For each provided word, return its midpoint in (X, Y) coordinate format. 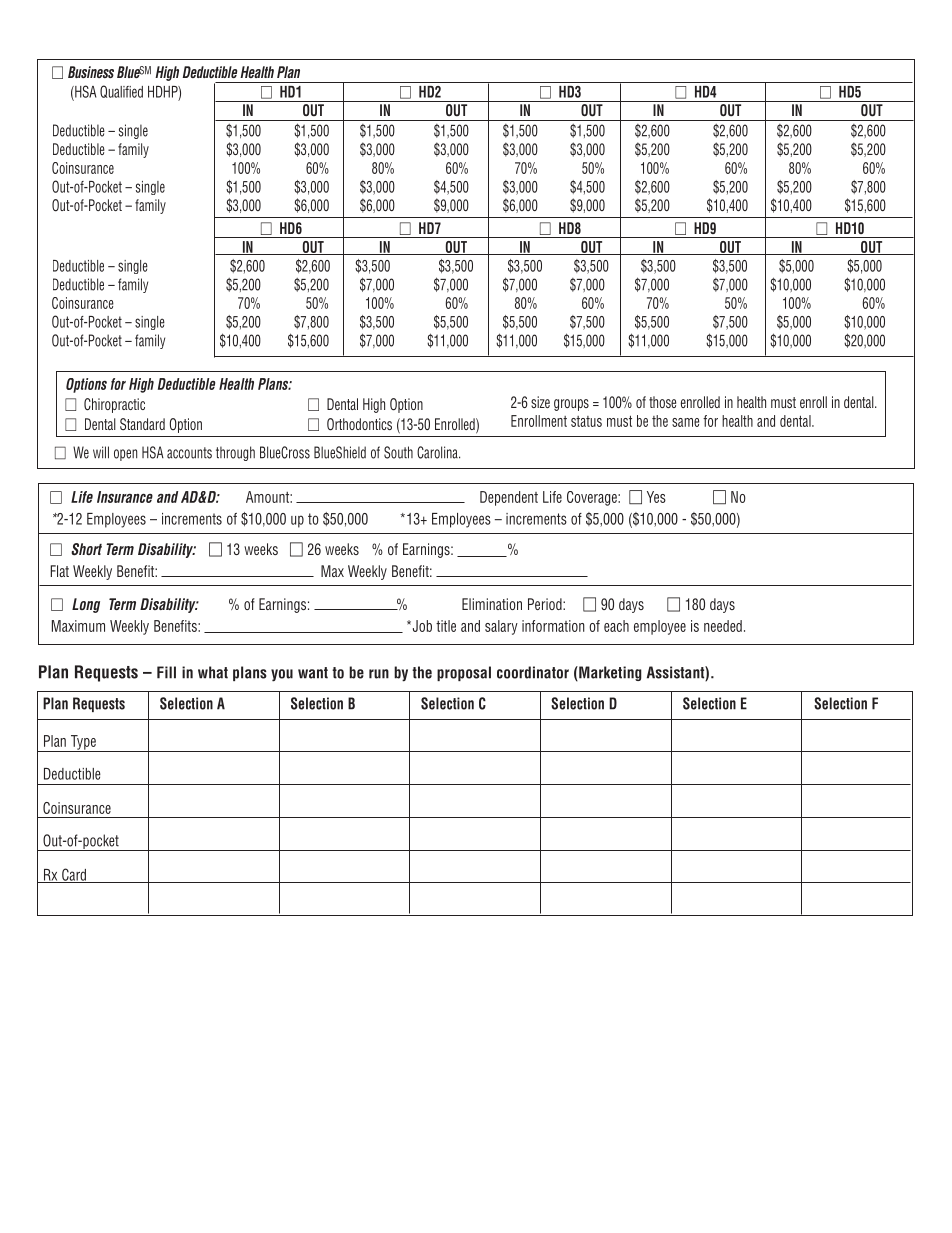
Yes (656, 497)
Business (91, 72)
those (662, 402)
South (398, 452)
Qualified (121, 91)
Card (74, 875)
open (125, 455)
